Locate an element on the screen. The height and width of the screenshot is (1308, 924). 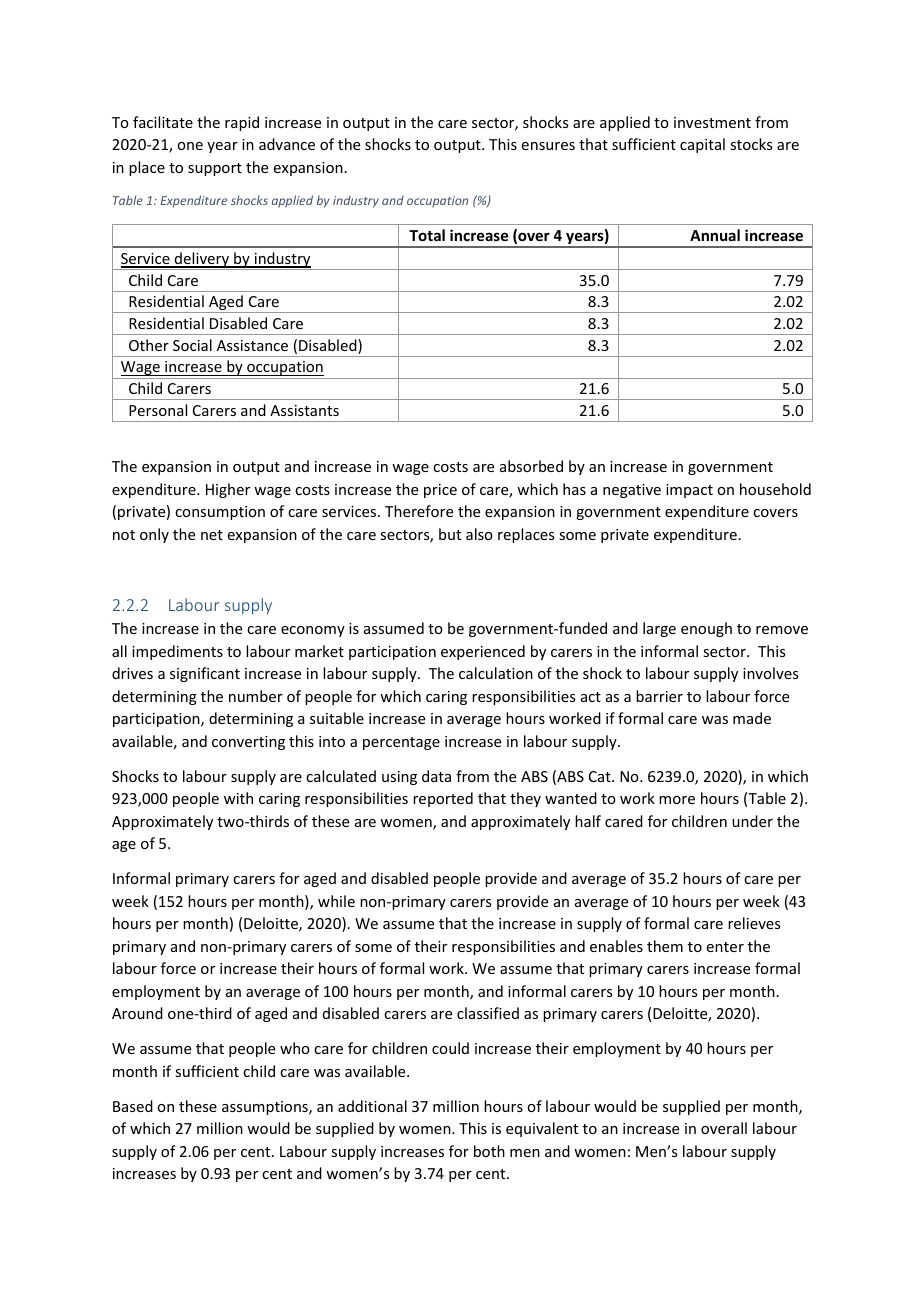
more is located at coordinates (677, 800).
